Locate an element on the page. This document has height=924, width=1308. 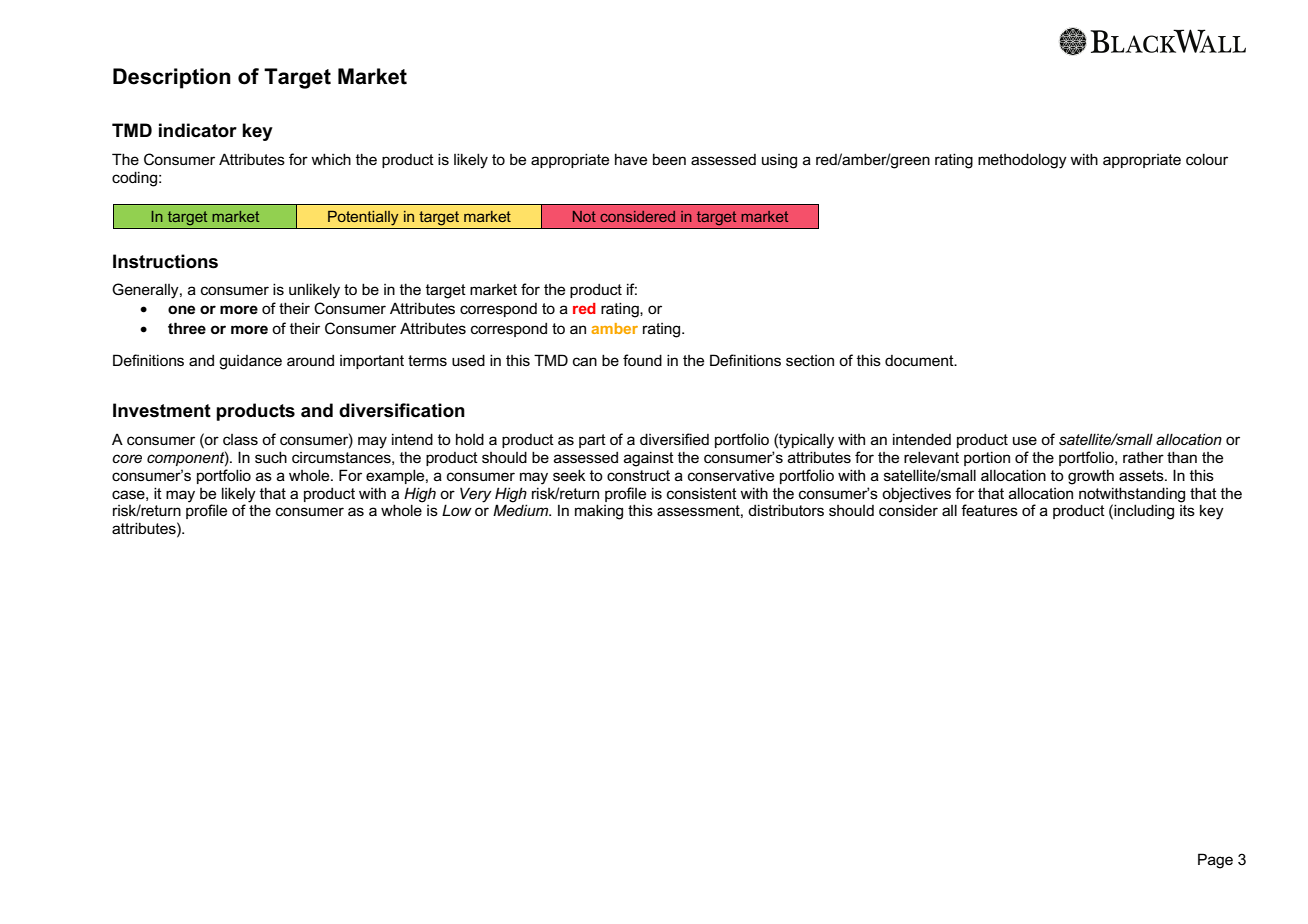
growth is located at coordinates (1091, 477).
